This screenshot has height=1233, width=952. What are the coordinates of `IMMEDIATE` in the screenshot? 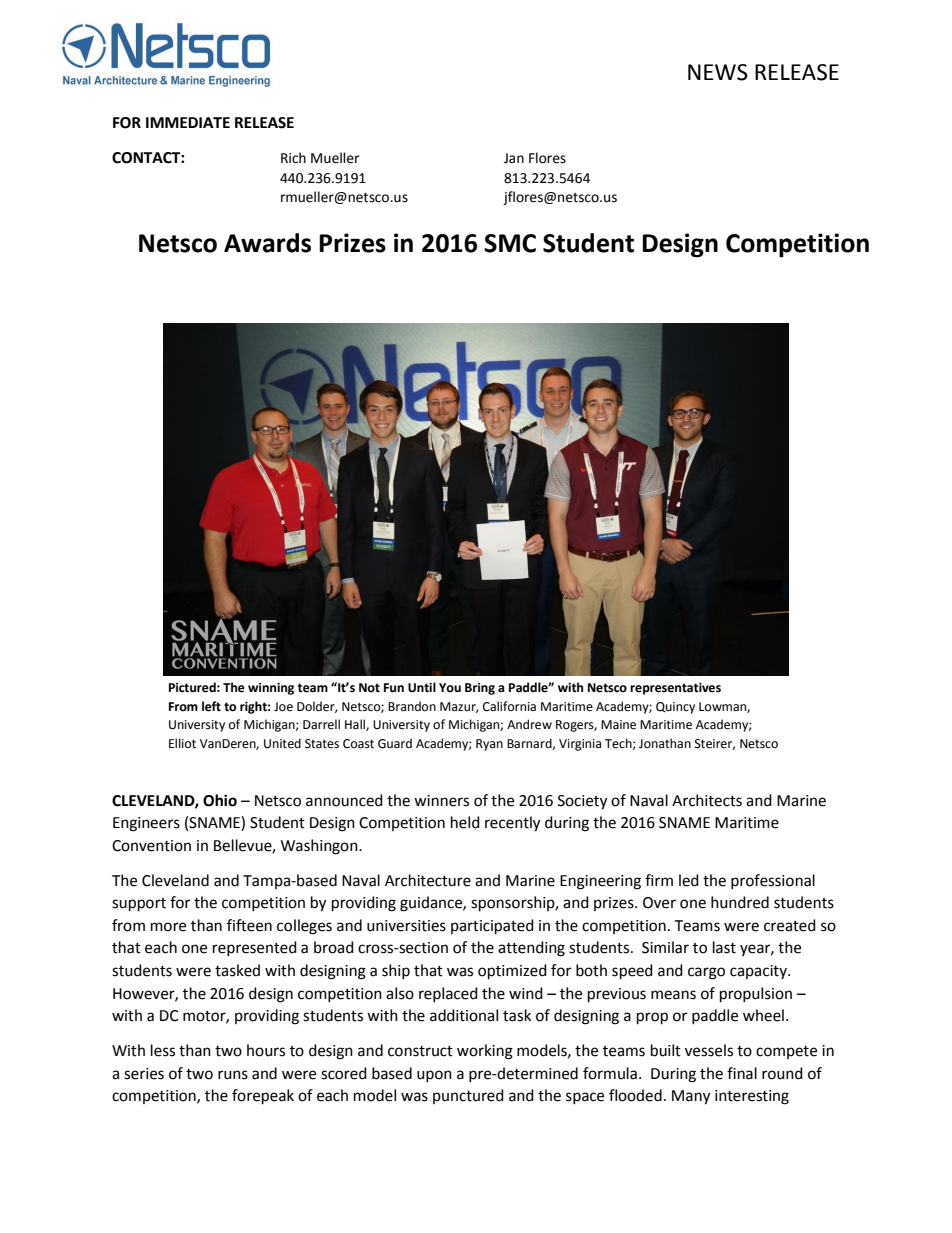 It's located at (188, 122).
